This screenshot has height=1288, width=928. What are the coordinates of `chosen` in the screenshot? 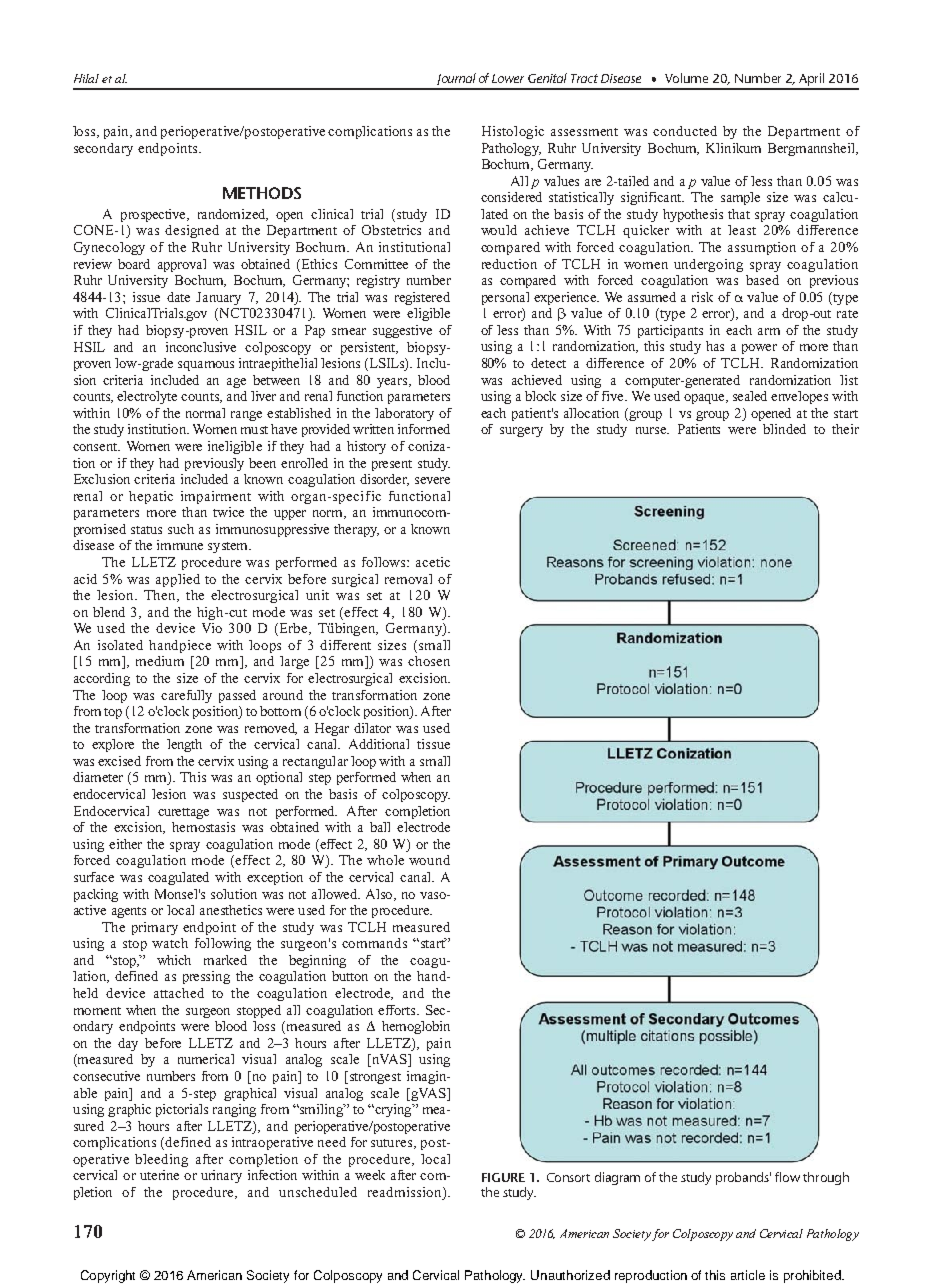 It's located at (429, 661).
